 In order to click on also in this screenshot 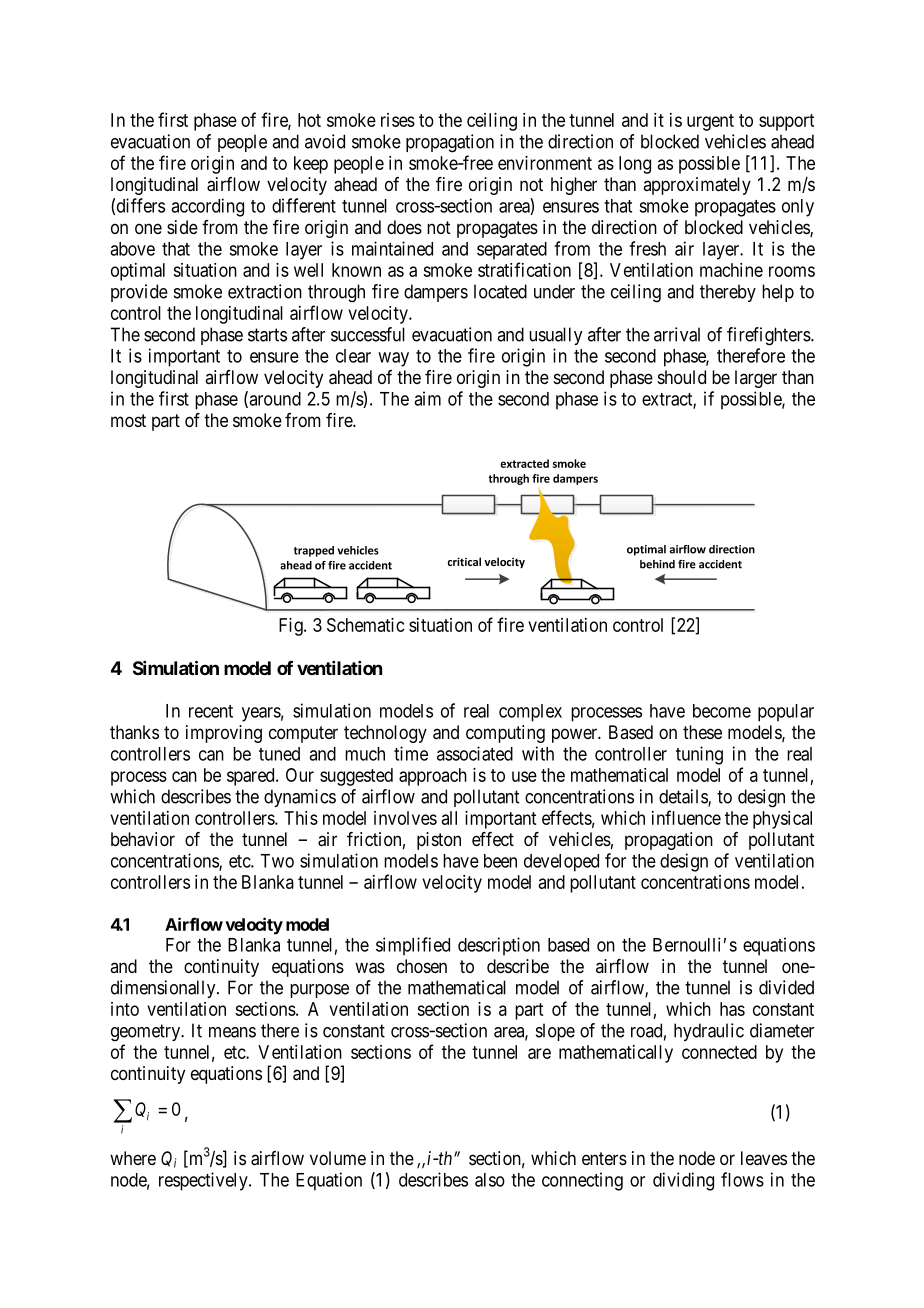, I will do `click(490, 1180)`.
